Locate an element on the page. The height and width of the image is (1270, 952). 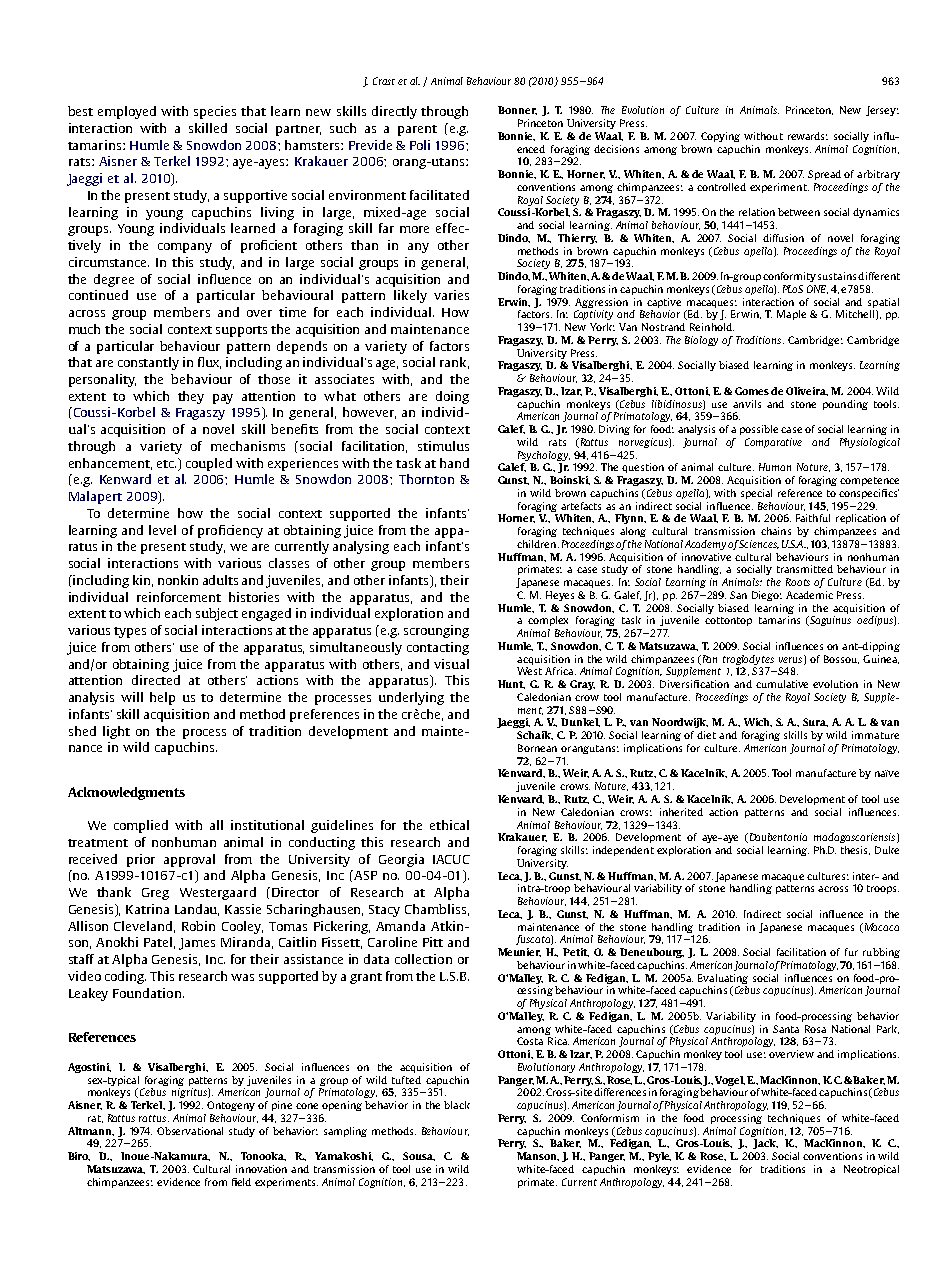
black is located at coordinates (457, 1105).
